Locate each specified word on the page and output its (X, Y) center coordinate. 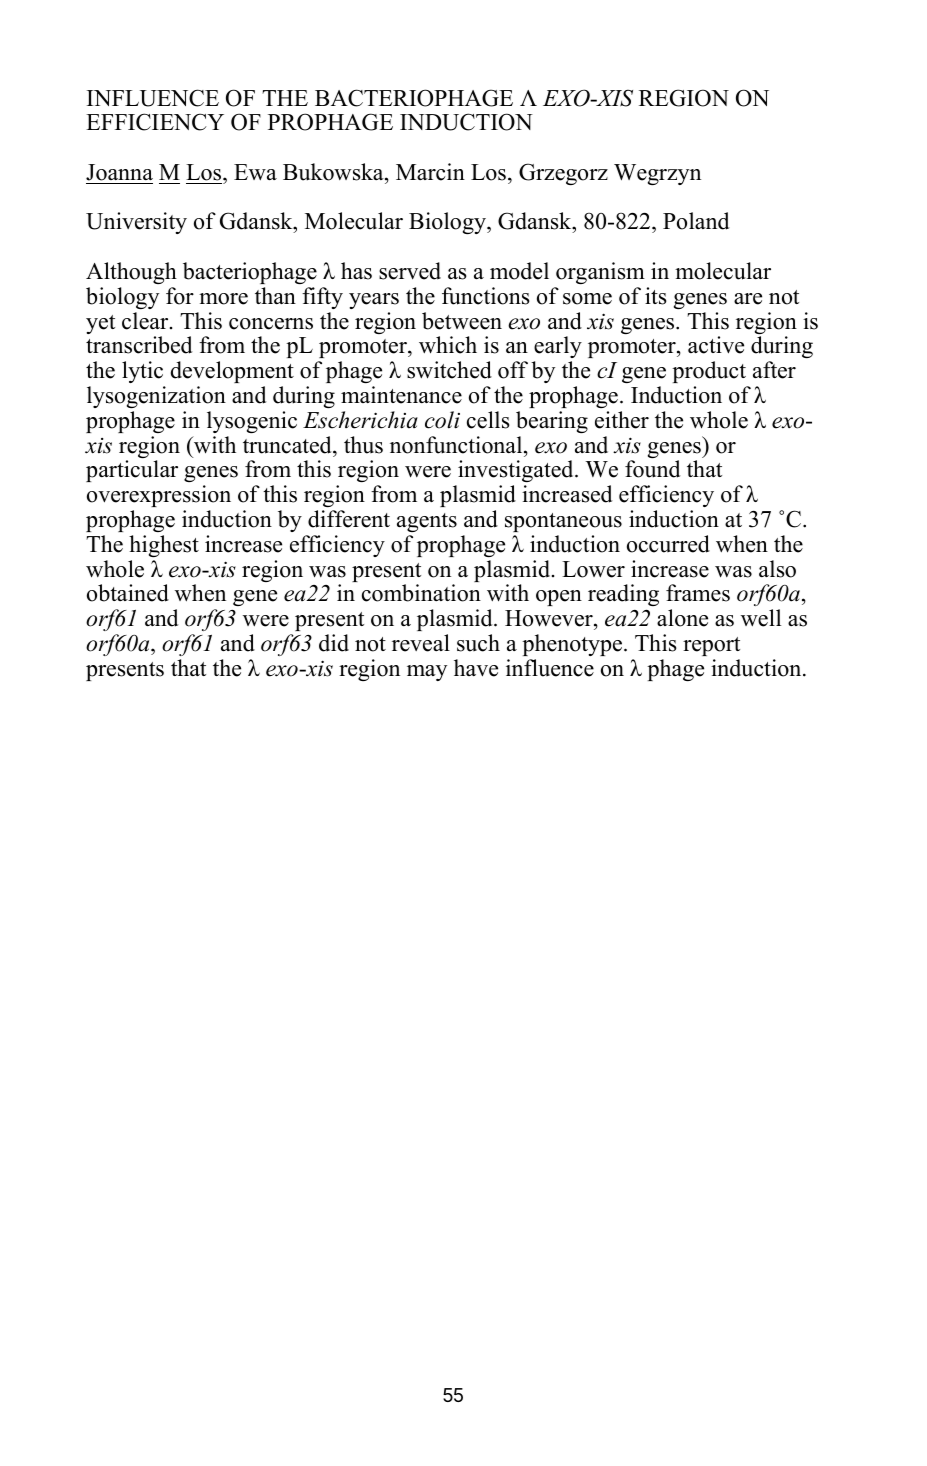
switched (449, 370)
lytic (142, 372)
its (656, 296)
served (410, 271)
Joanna (119, 172)
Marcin (430, 172)
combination (421, 593)
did (334, 643)
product (709, 372)
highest (164, 546)
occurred (668, 544)
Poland (696, 221)
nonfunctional (457, 445)
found (652, 469)
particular (132, 471)
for (180, 296)
